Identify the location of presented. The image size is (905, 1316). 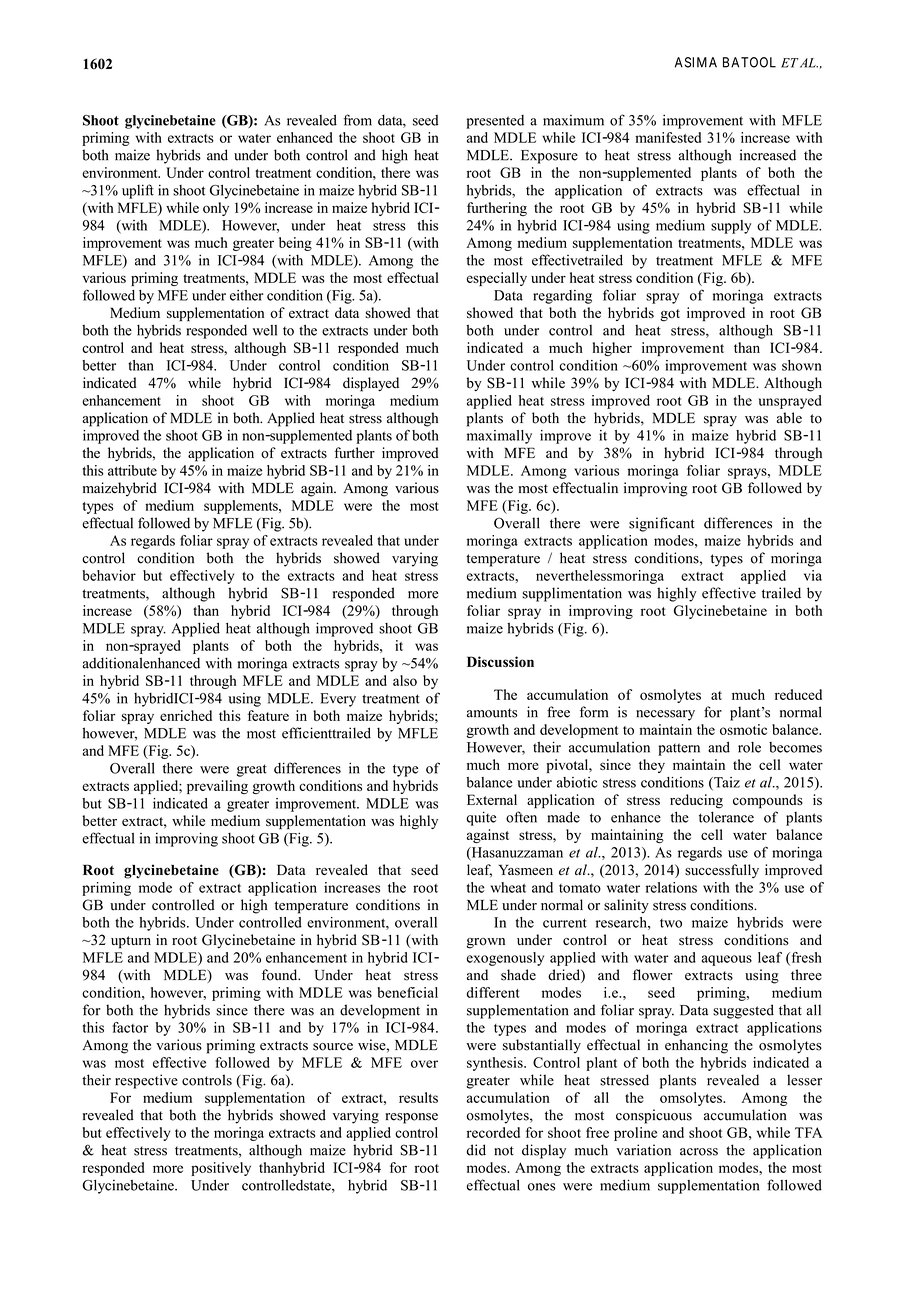
(495, 122).
